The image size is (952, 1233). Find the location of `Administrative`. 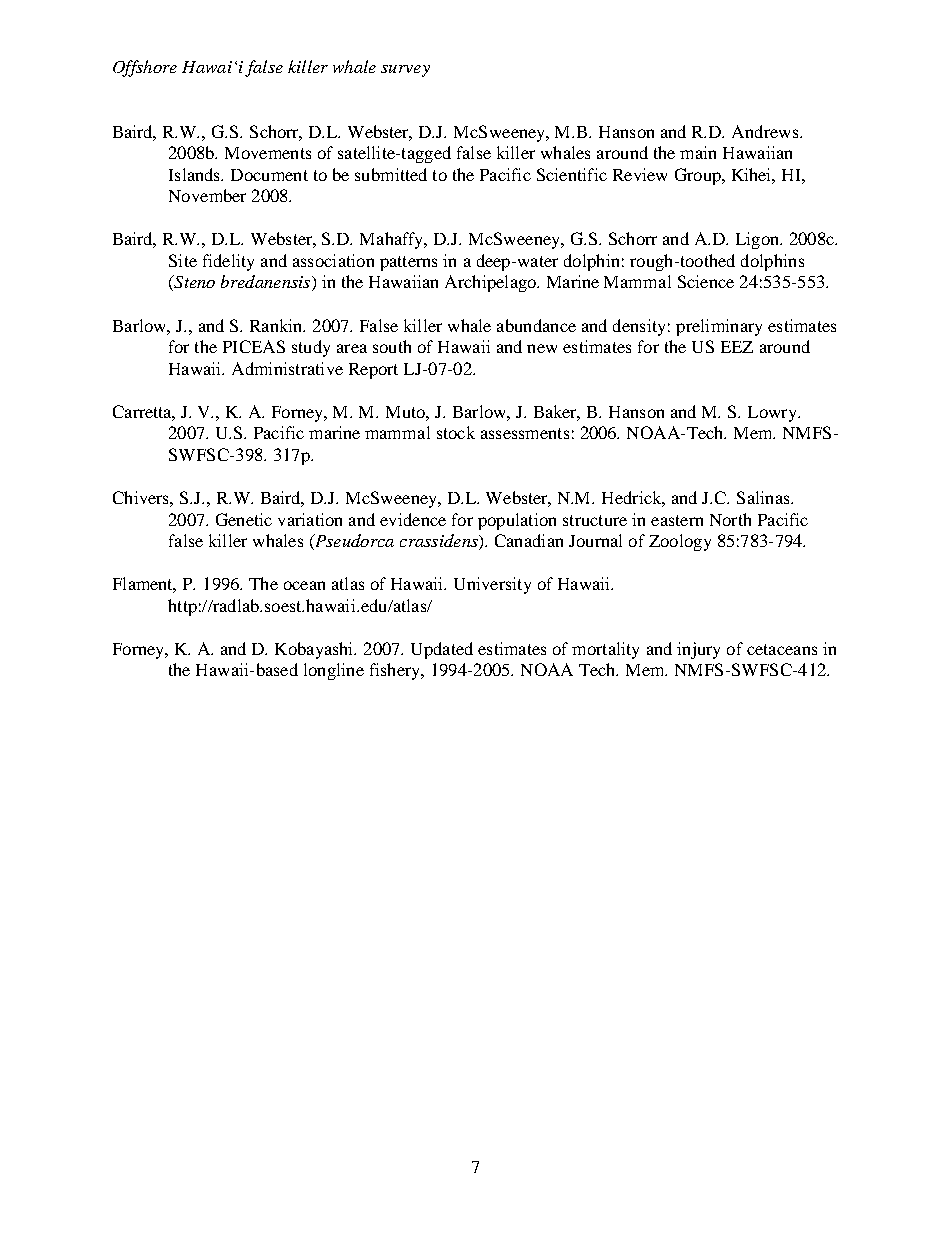

Administrative is located at coordinates (287, 368).
